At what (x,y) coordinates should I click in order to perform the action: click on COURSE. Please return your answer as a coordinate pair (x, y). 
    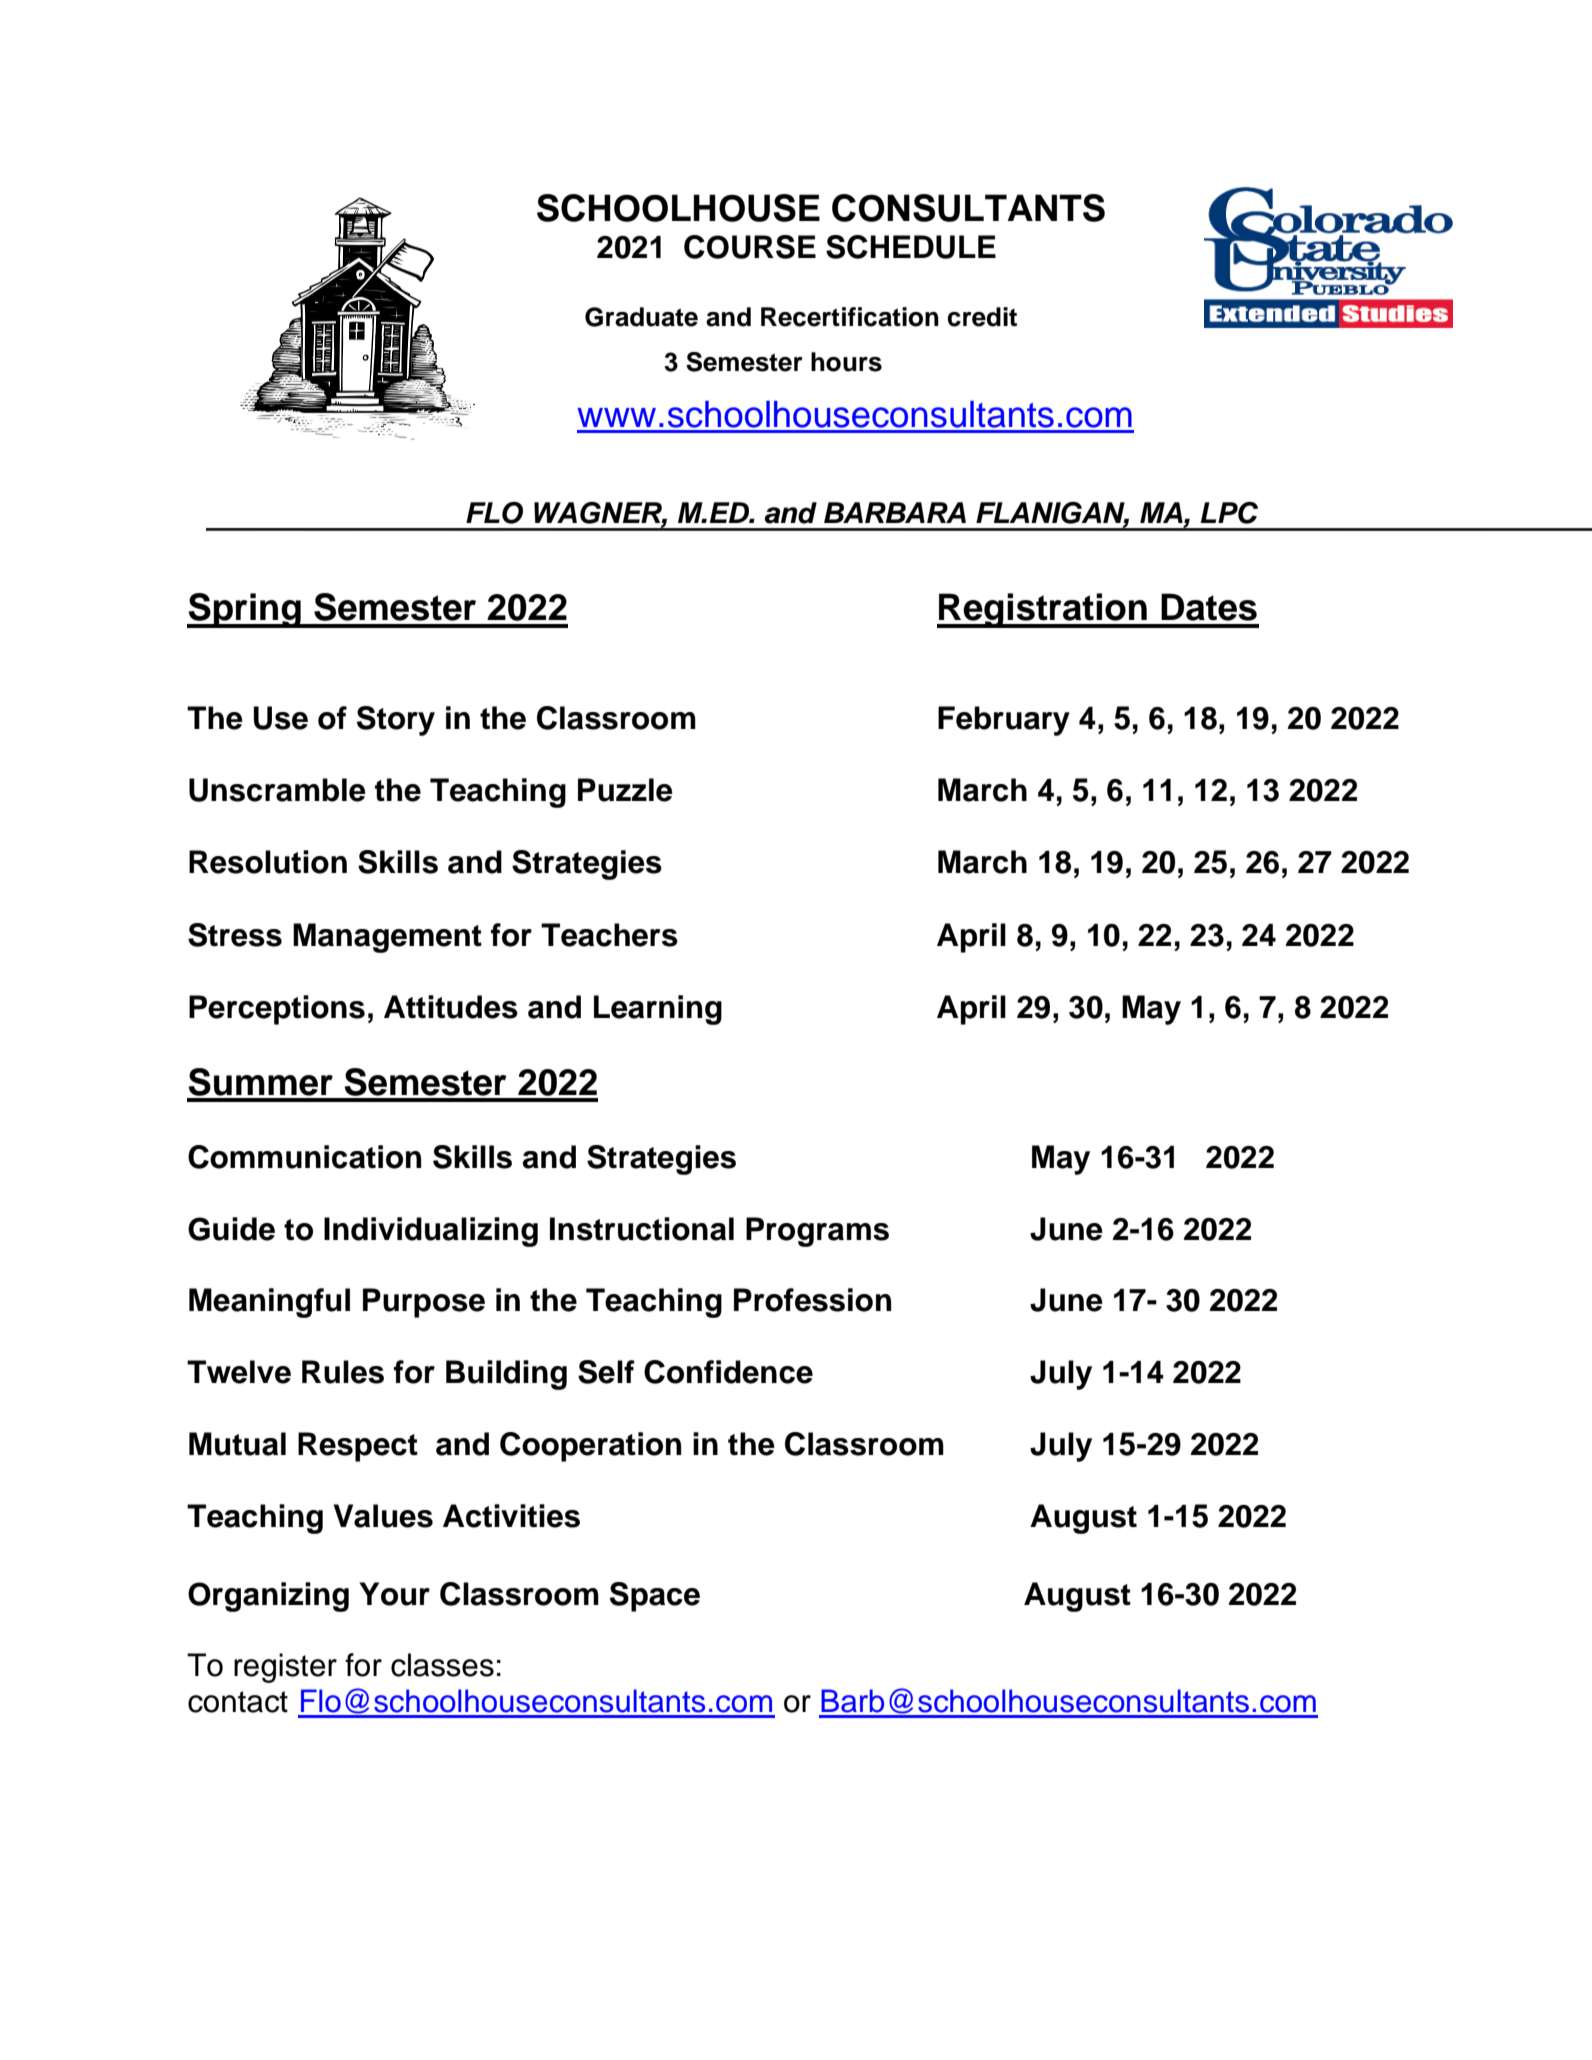
    Looking at the image, I should click on (750, 247).
